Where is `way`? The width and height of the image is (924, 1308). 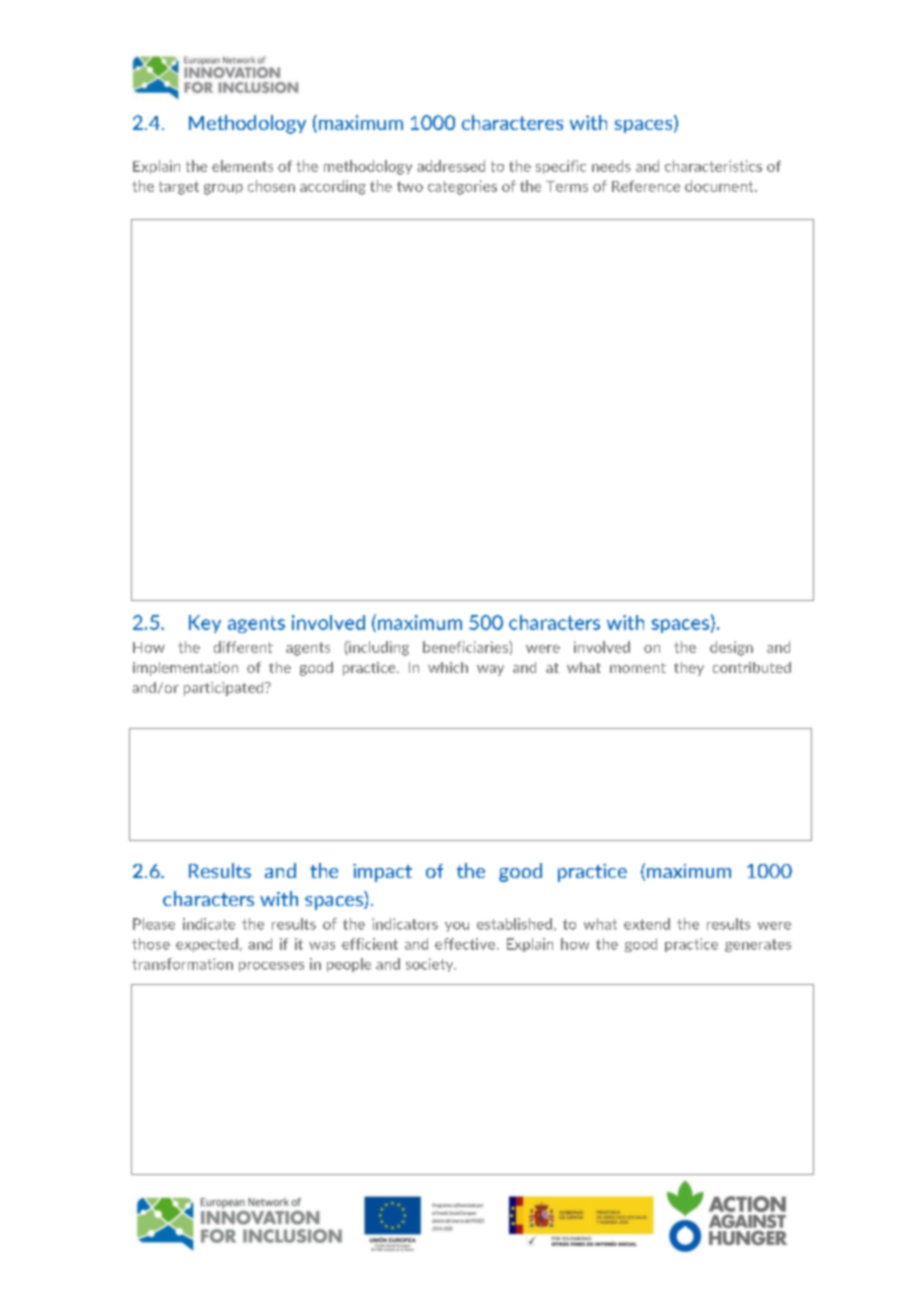 way is located at coordinates (490, 670).
